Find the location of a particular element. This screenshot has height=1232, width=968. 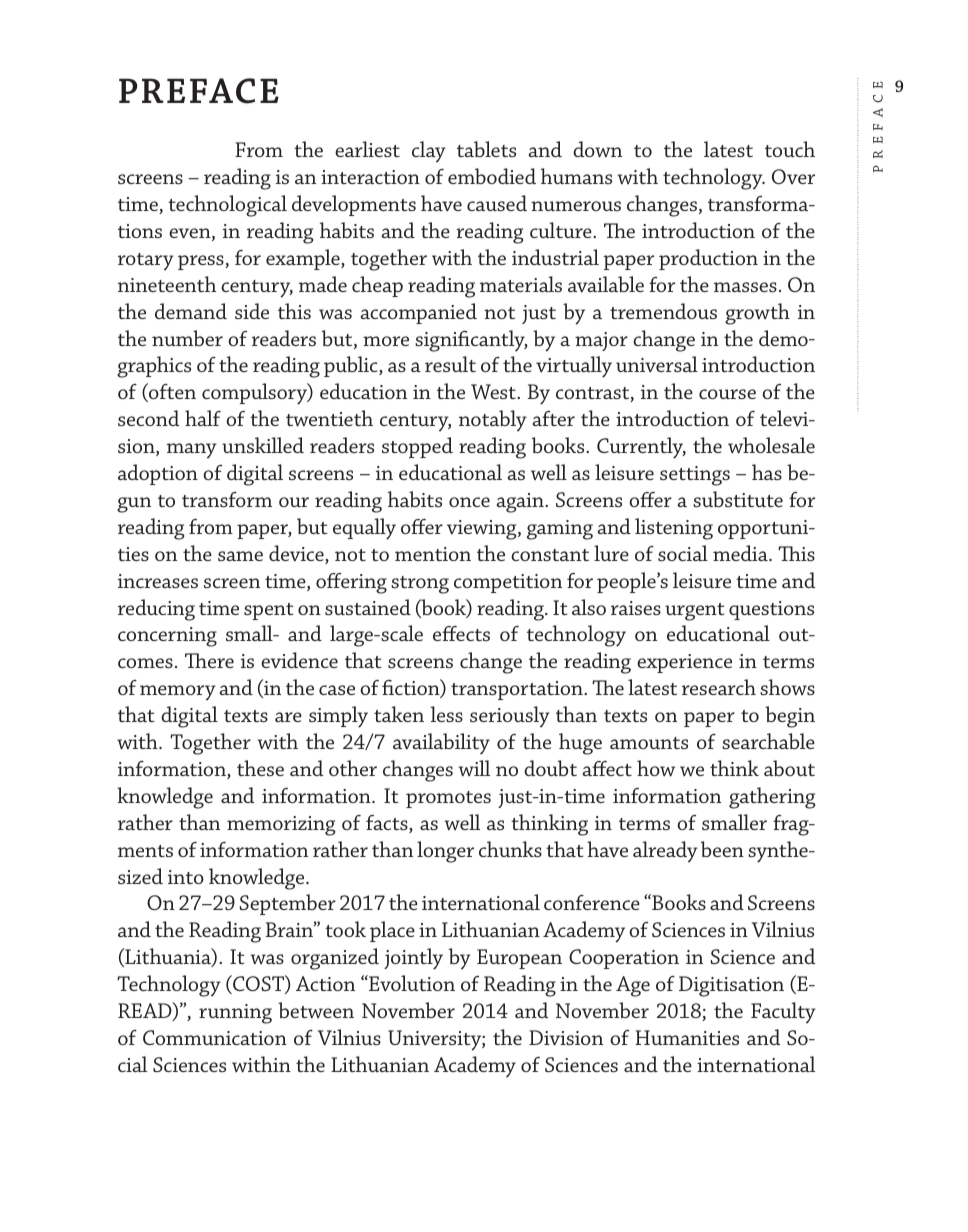

these is located at coordinates (260, 768).
